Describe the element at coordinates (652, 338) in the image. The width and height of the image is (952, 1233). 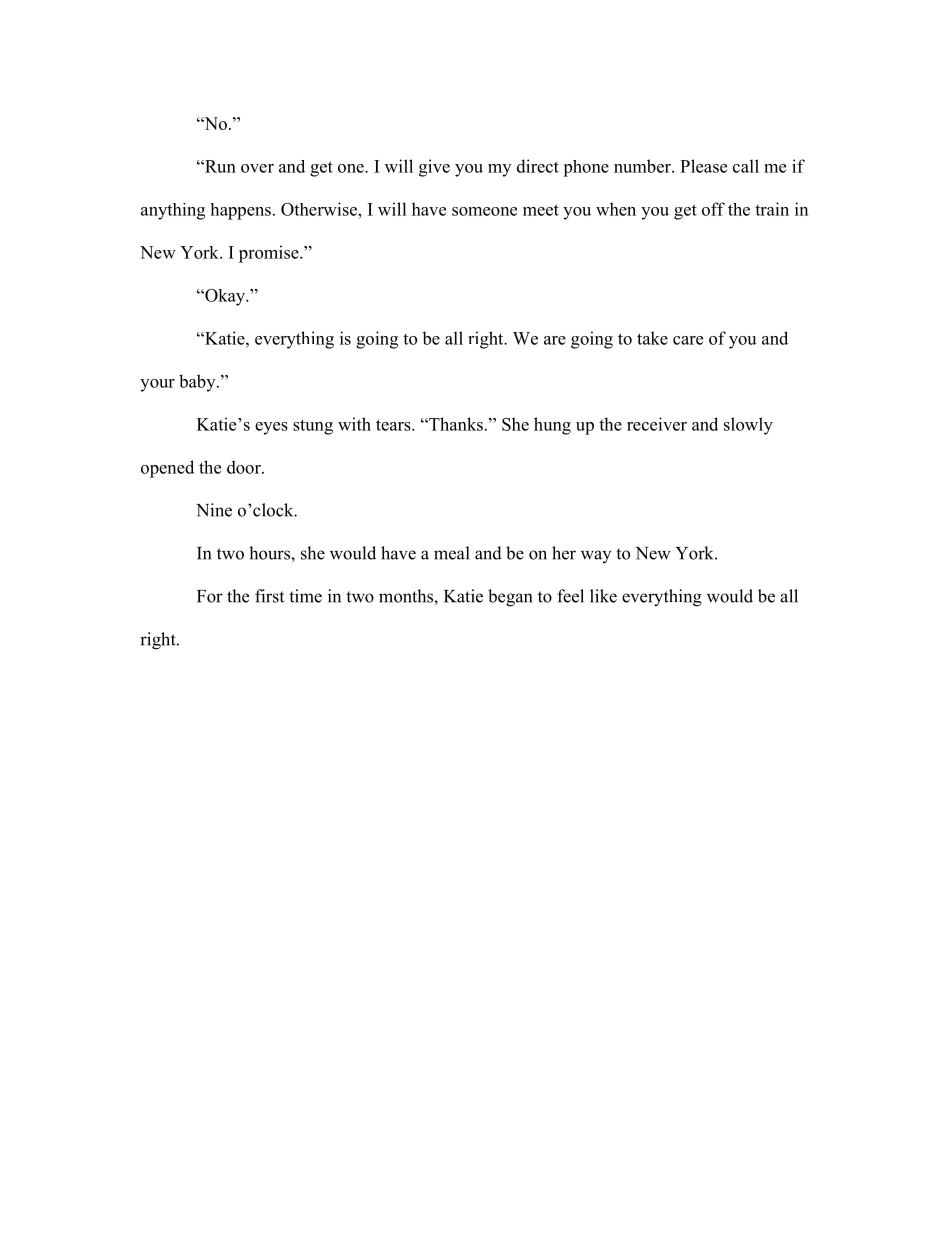
I see `take` at that location.
